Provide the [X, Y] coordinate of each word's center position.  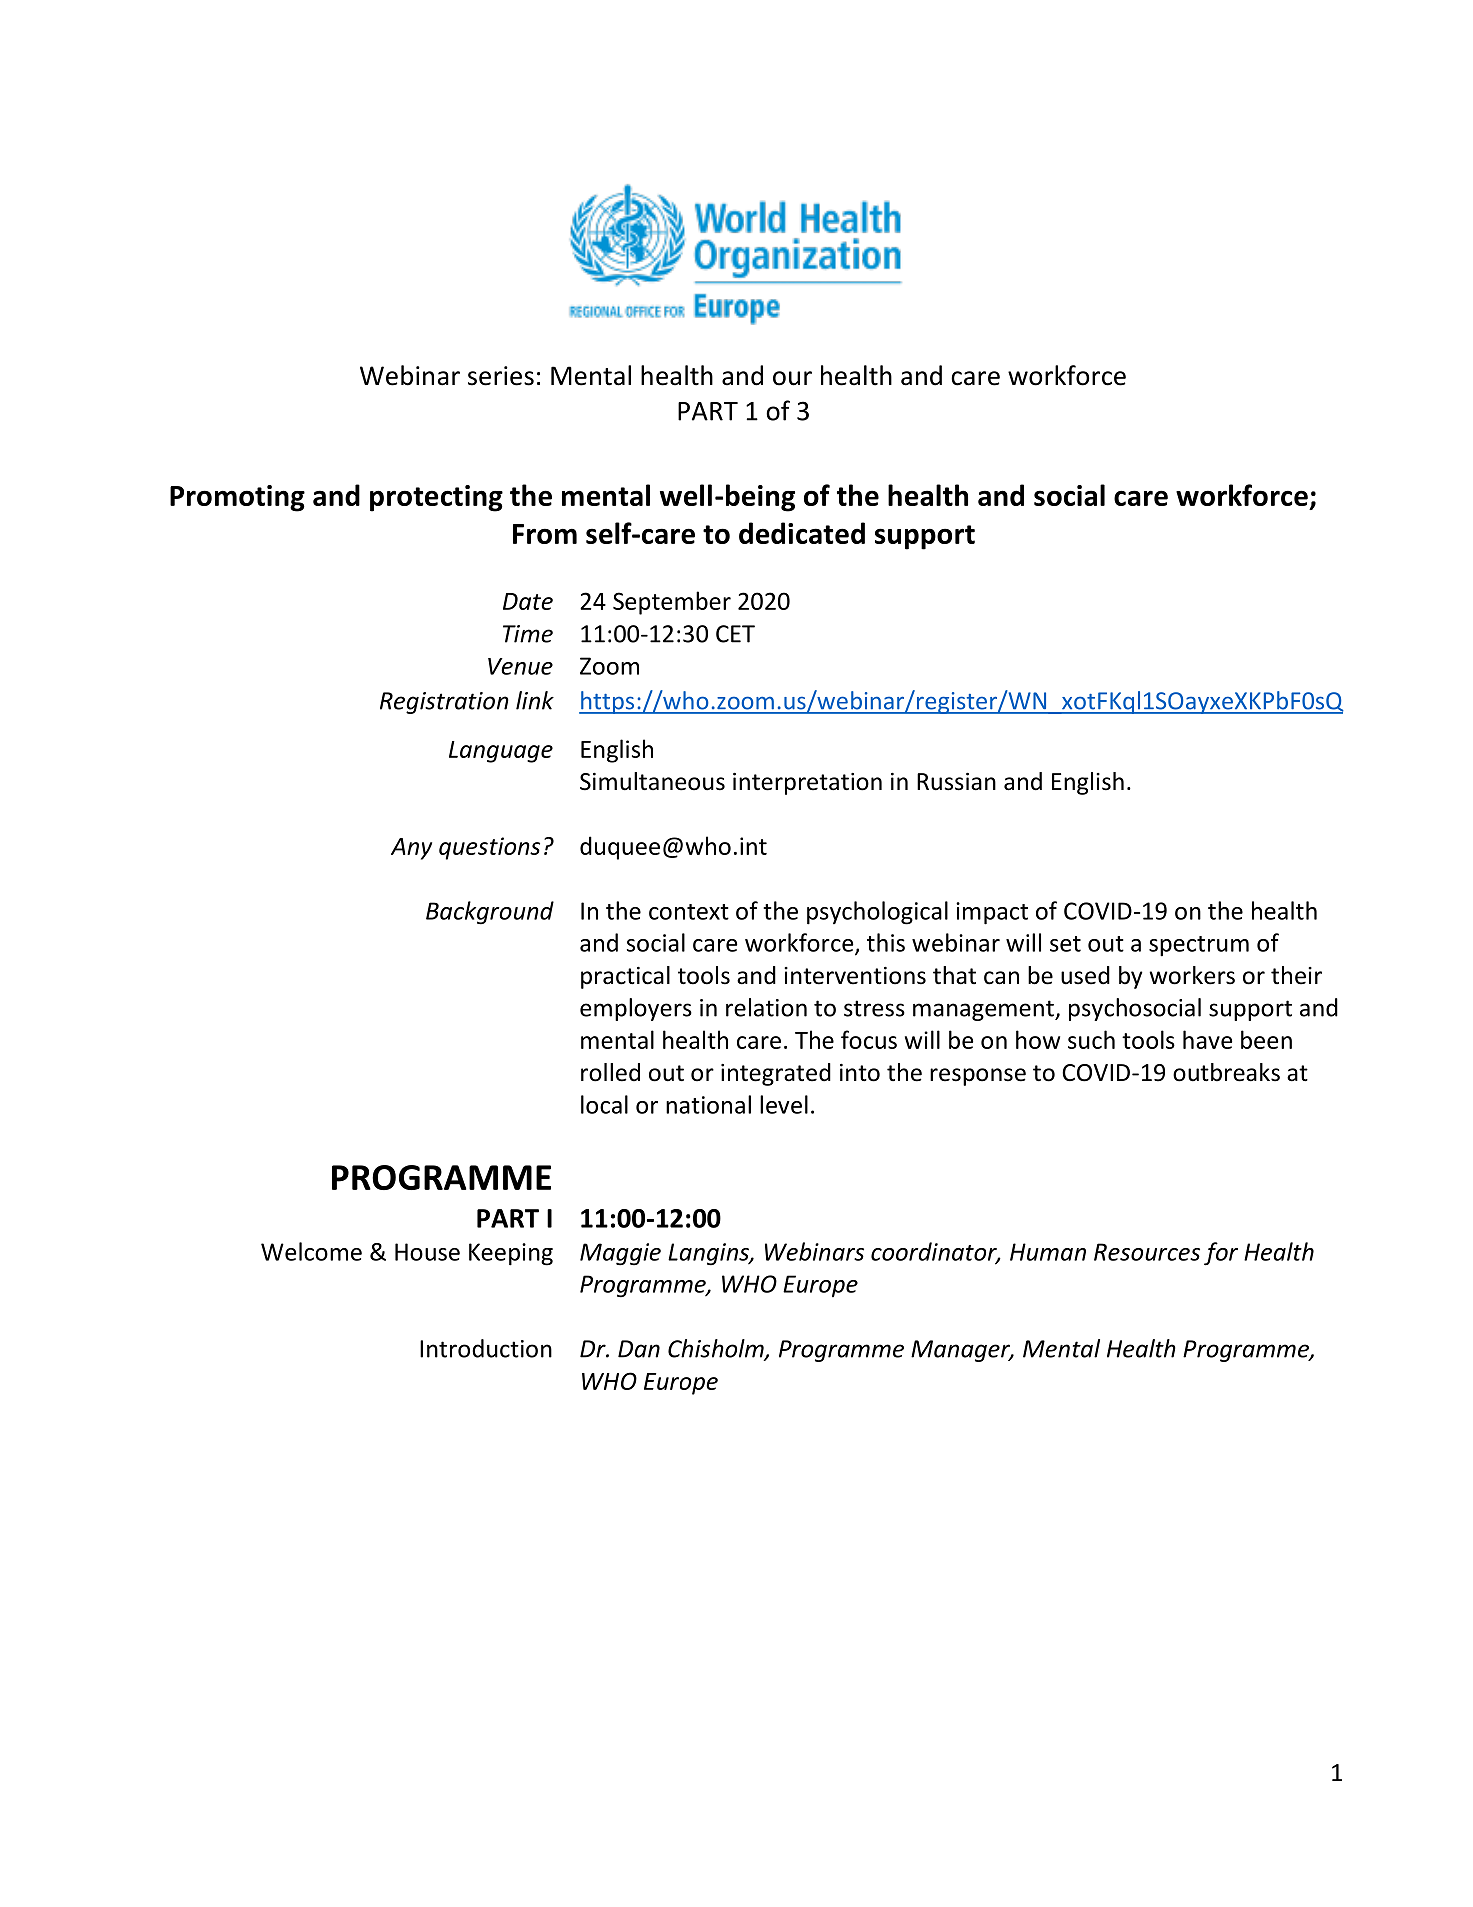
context [689, 912]
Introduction [486, 1348]
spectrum [1199, 946]
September [672, 603]
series [501, 376]
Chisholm [717, 1349]
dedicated [802, 533]
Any [411, 849]
